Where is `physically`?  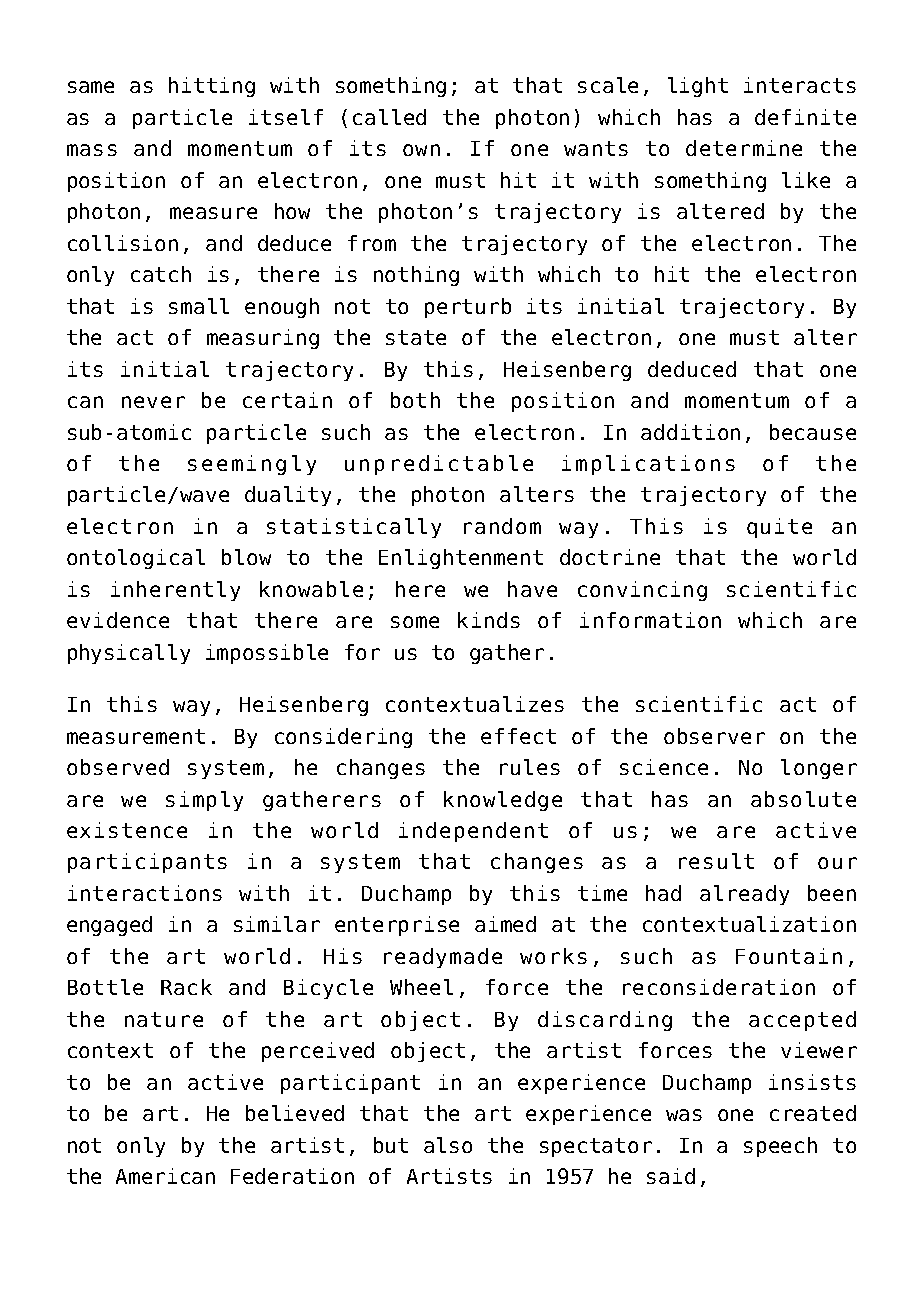 physically is located at coordinates (129, 654).
